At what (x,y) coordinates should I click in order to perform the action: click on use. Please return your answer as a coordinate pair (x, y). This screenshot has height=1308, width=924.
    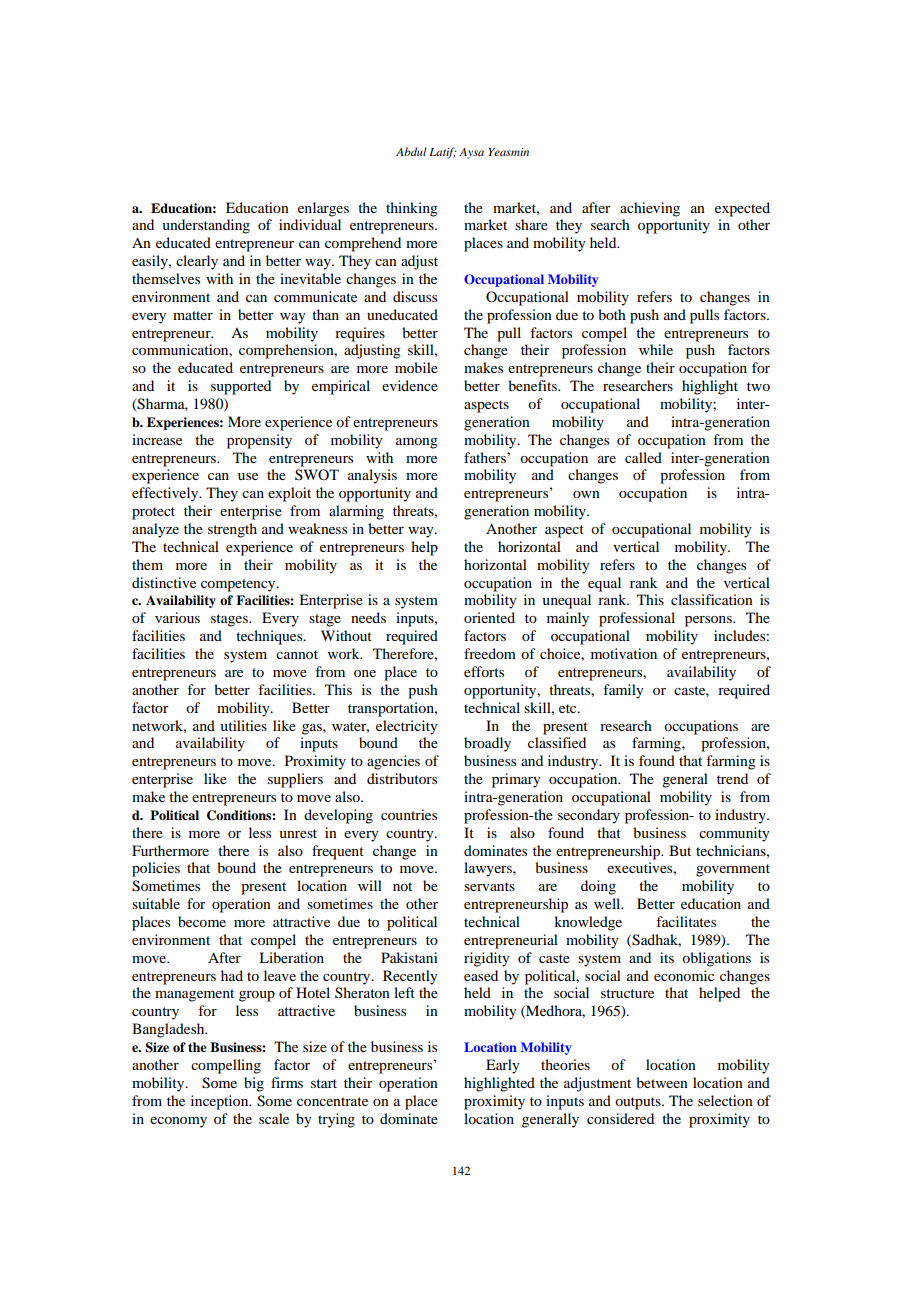
    Looking at the image, I should click on (248, 476).
